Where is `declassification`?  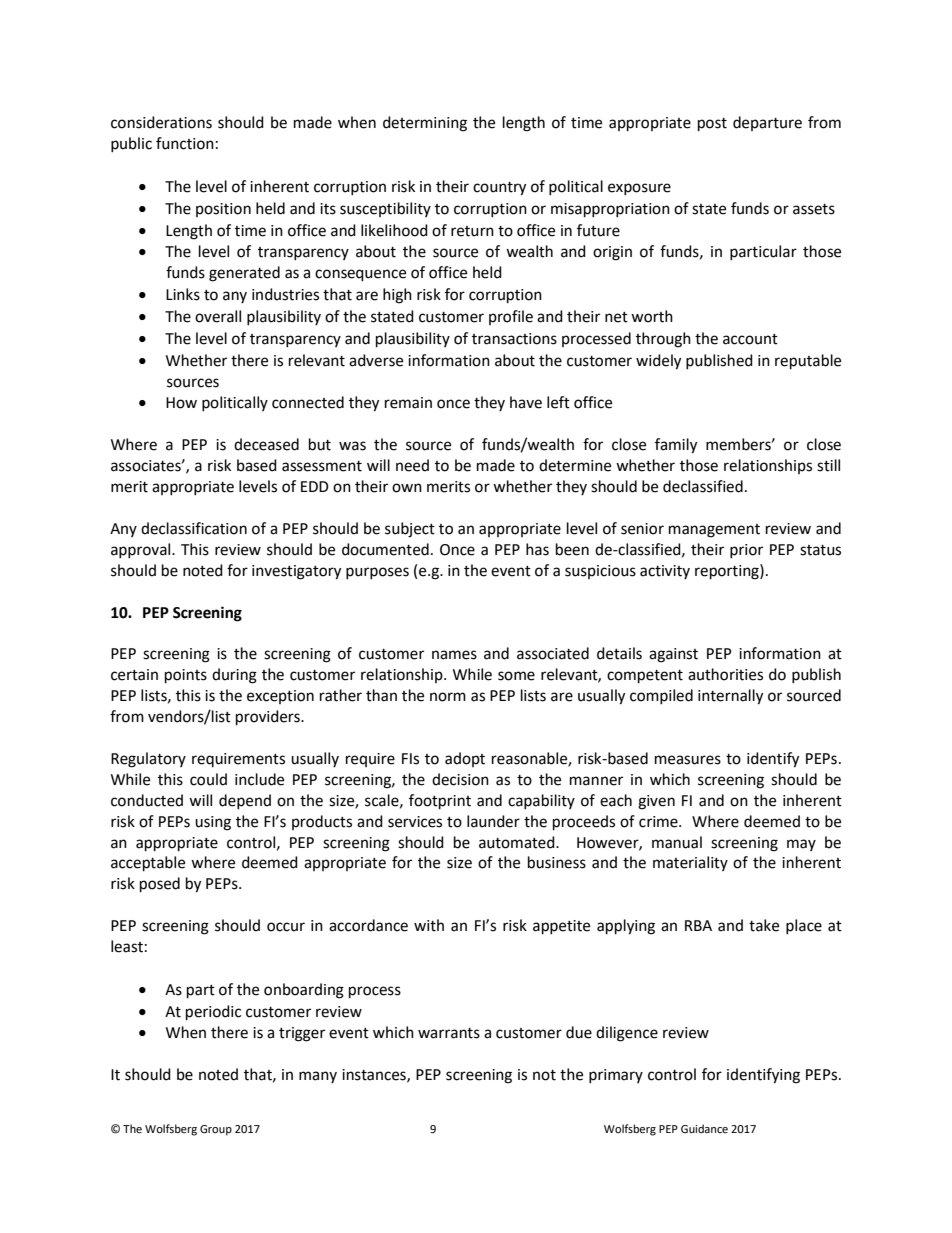 declassification is located at coordinates (194, 528).
